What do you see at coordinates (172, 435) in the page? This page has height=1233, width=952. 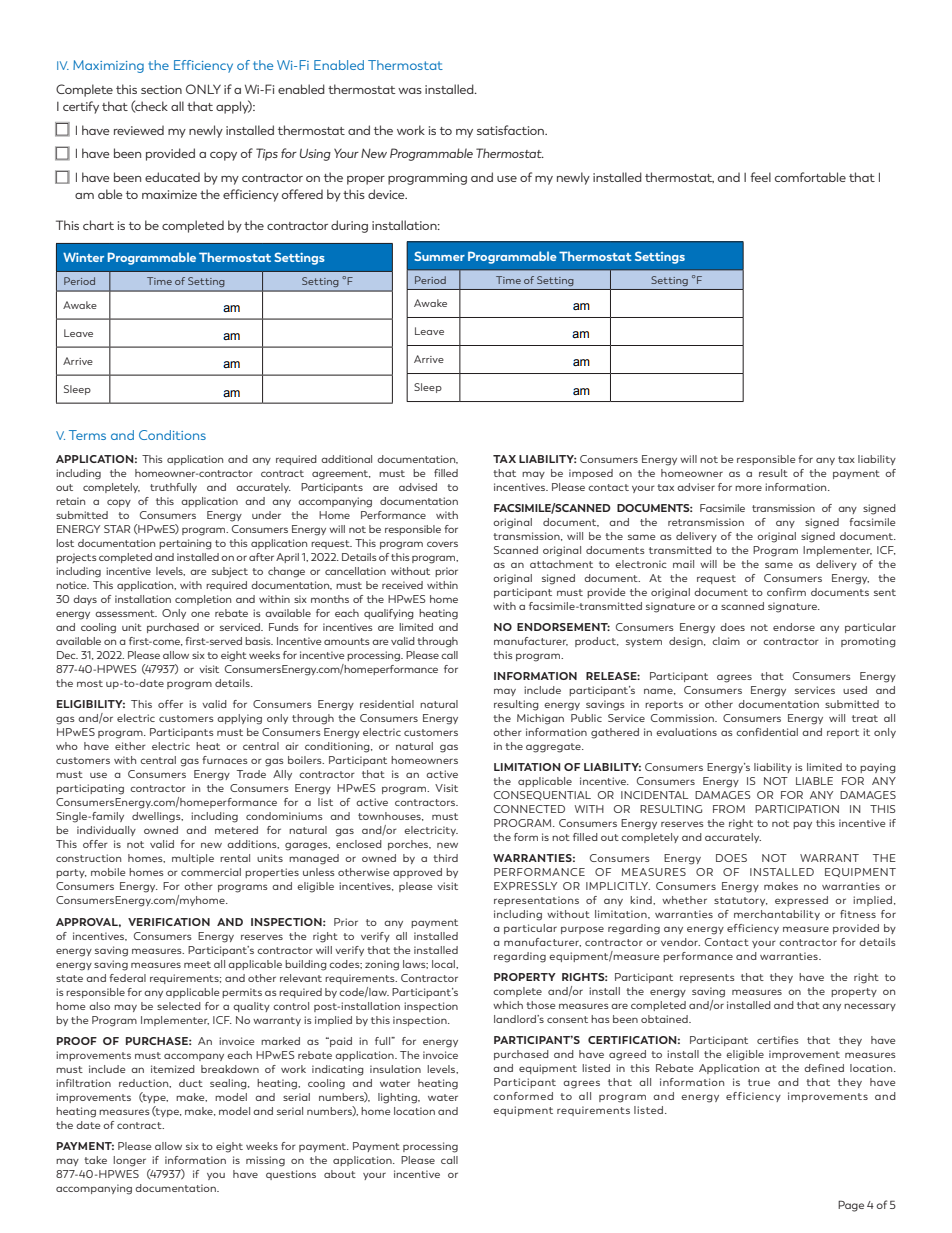 I see `Conditions` at bounding box center [172, 435].
